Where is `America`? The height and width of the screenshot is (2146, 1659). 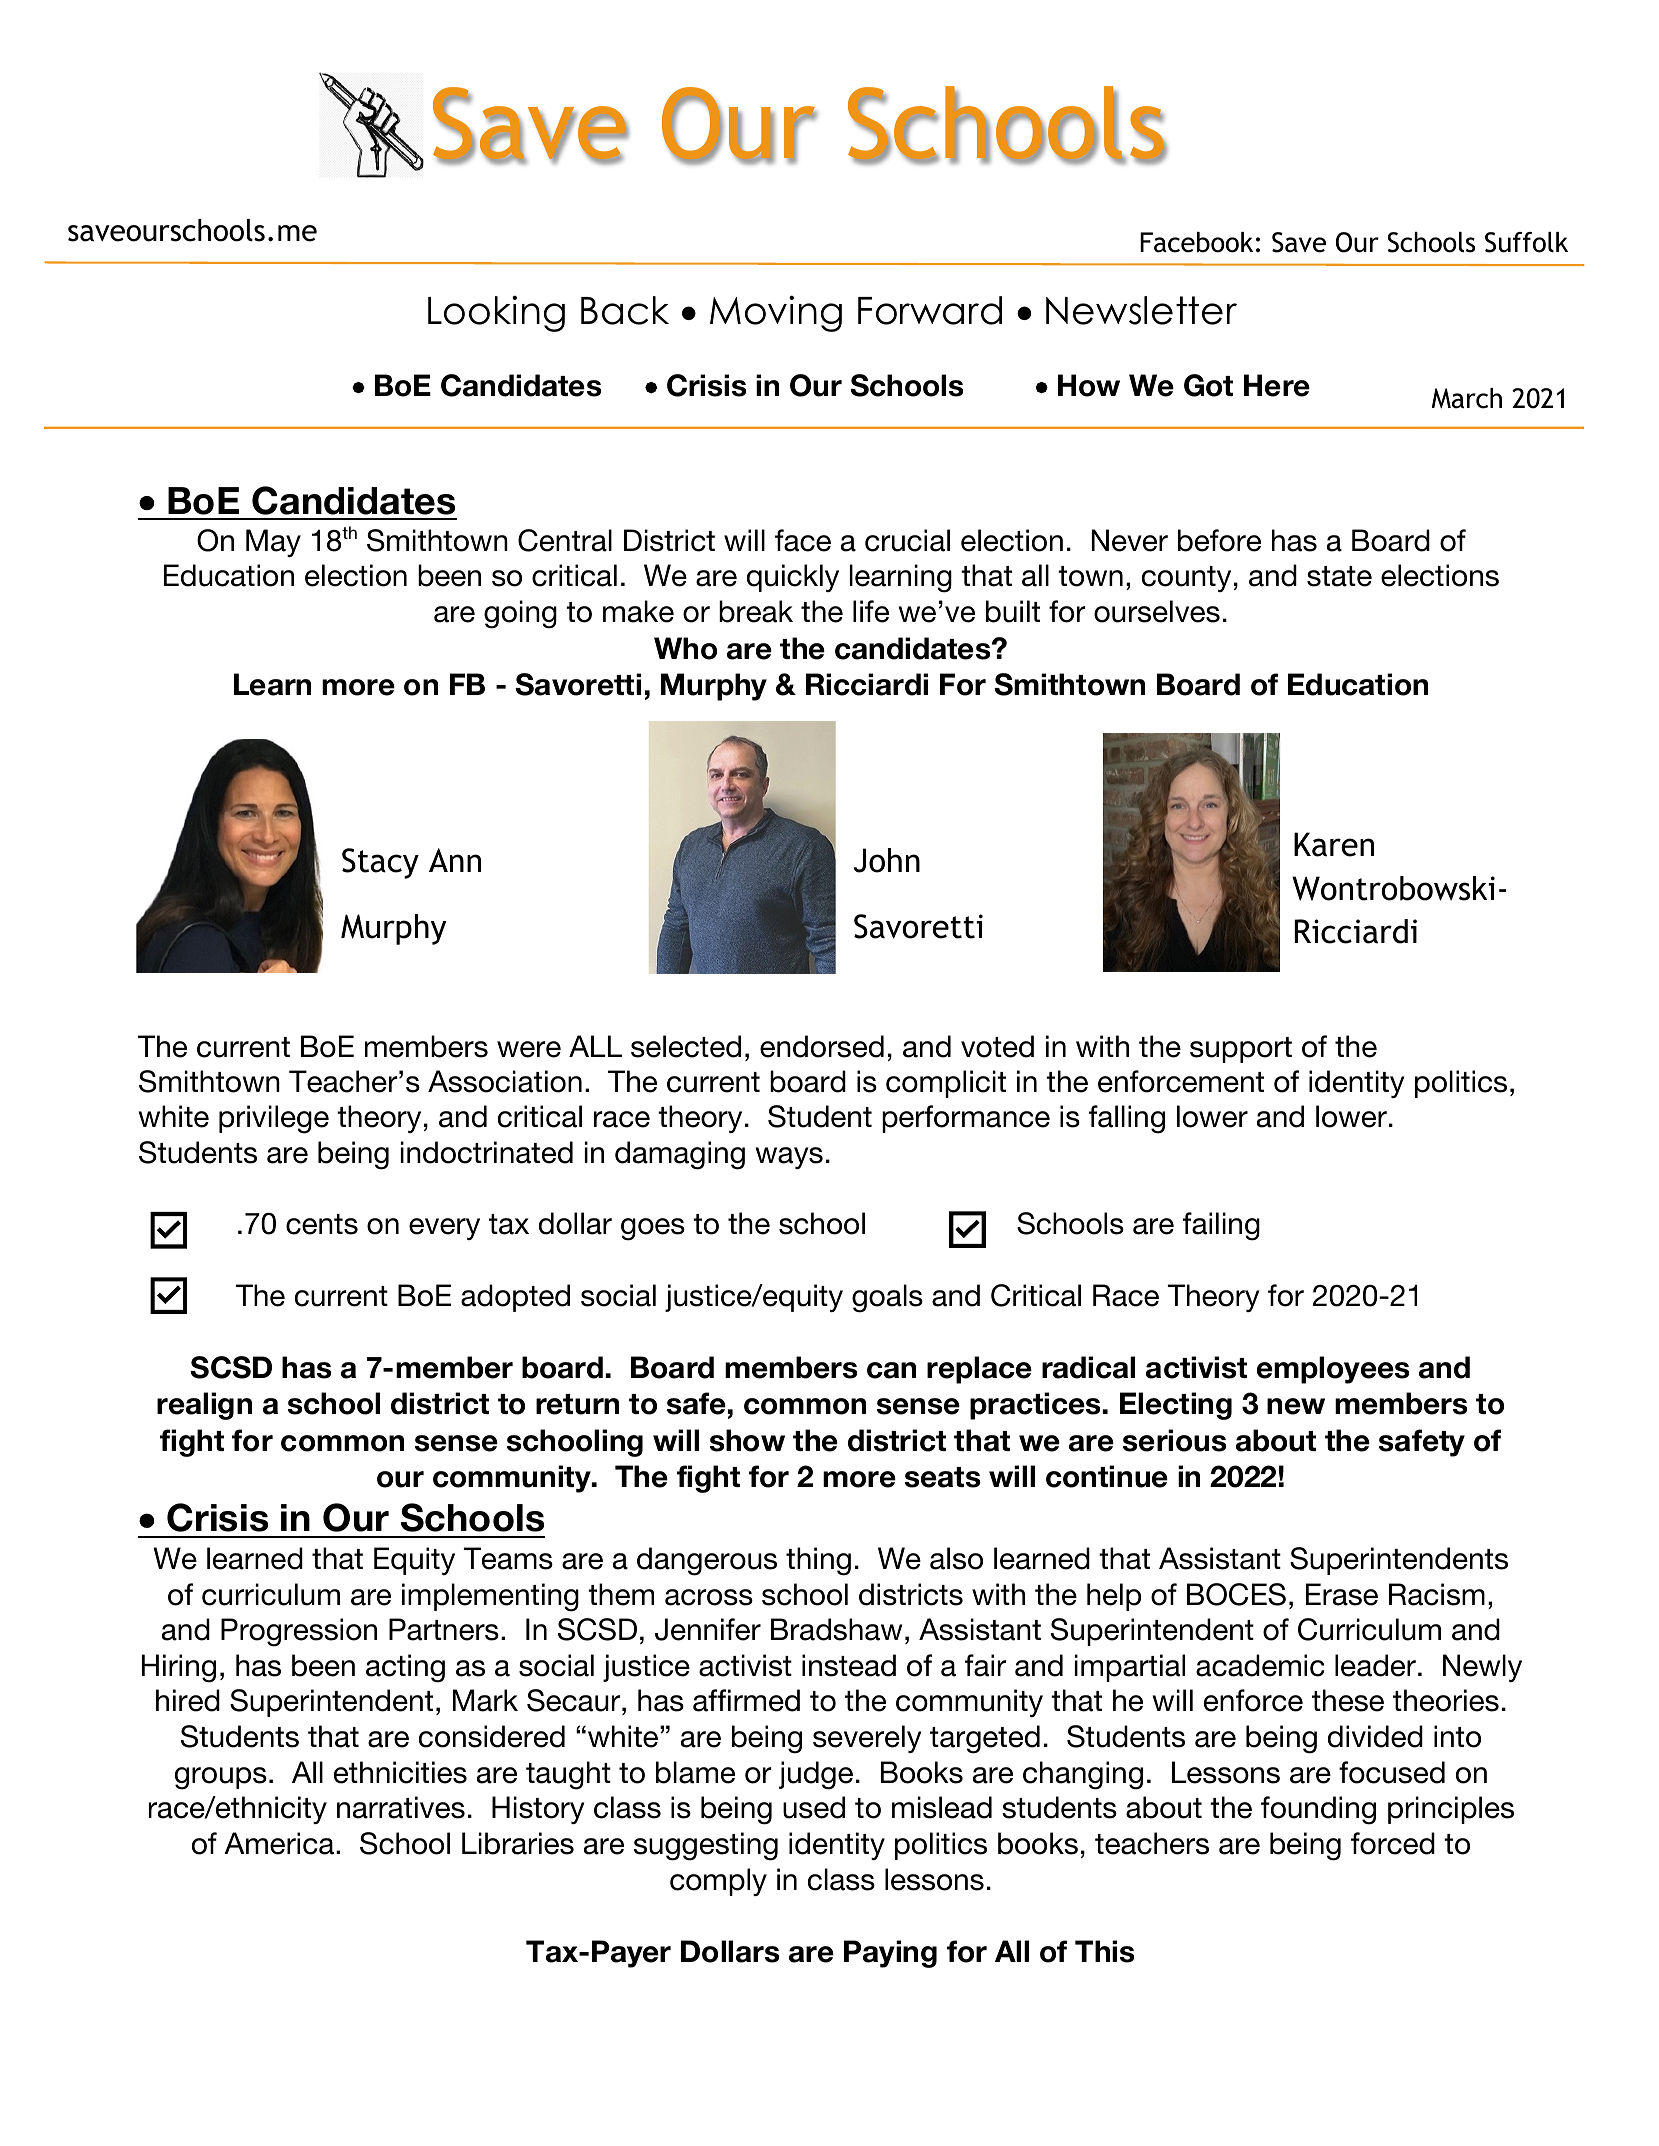
America is located at coordinates (279, 1843).
